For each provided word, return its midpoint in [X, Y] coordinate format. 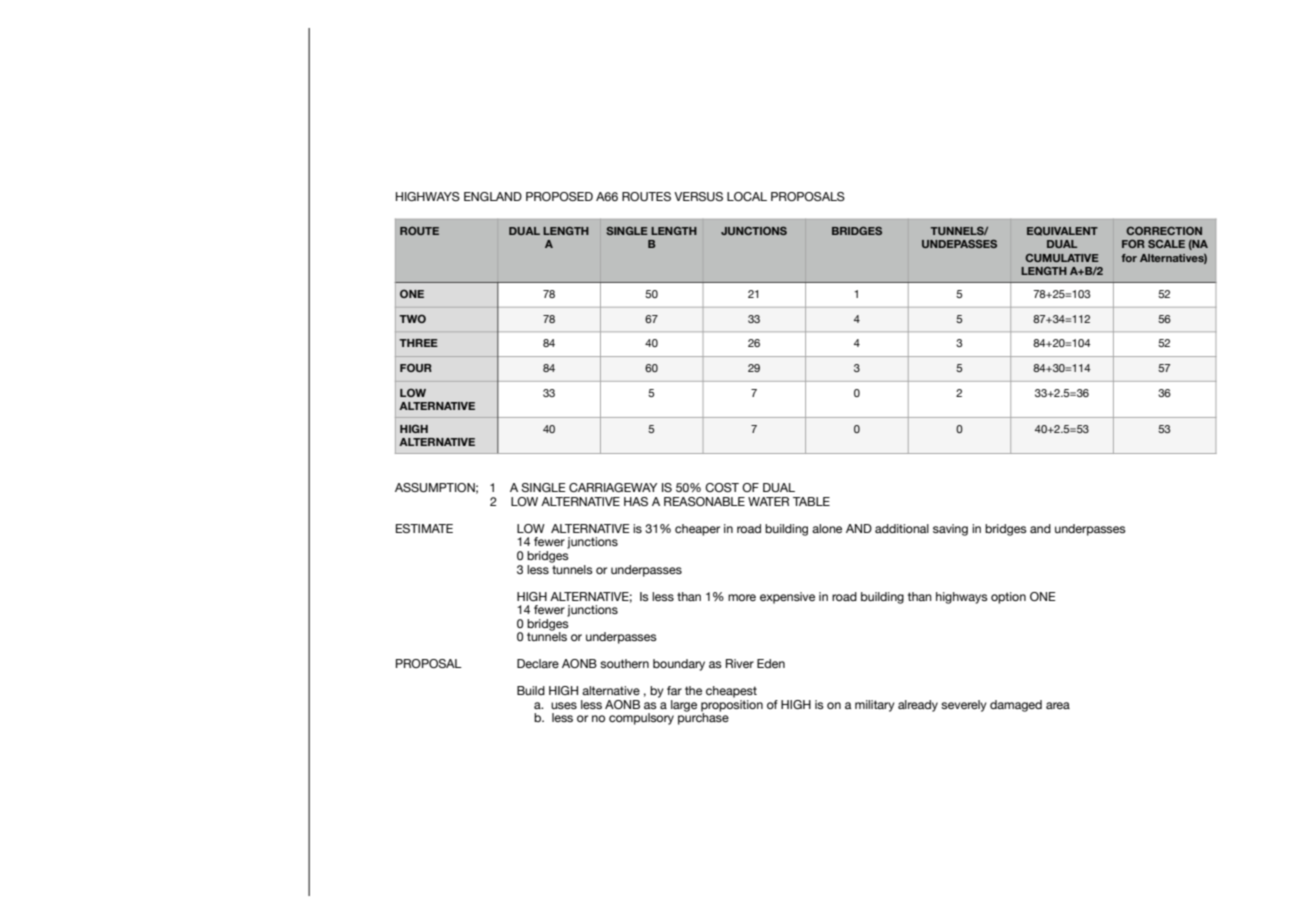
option [1008, 598]
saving [950, 530]
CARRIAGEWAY [613, 487]
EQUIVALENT [1062, 231]
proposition [732, 705]
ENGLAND [493, 196]
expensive [787, 598]
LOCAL [747, 196]
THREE [418, 343]
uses [564, 705]
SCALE [1166, 244]
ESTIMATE [424, 528]
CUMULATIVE [1062, 258]
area [1058, 705]
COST [722, 487]
